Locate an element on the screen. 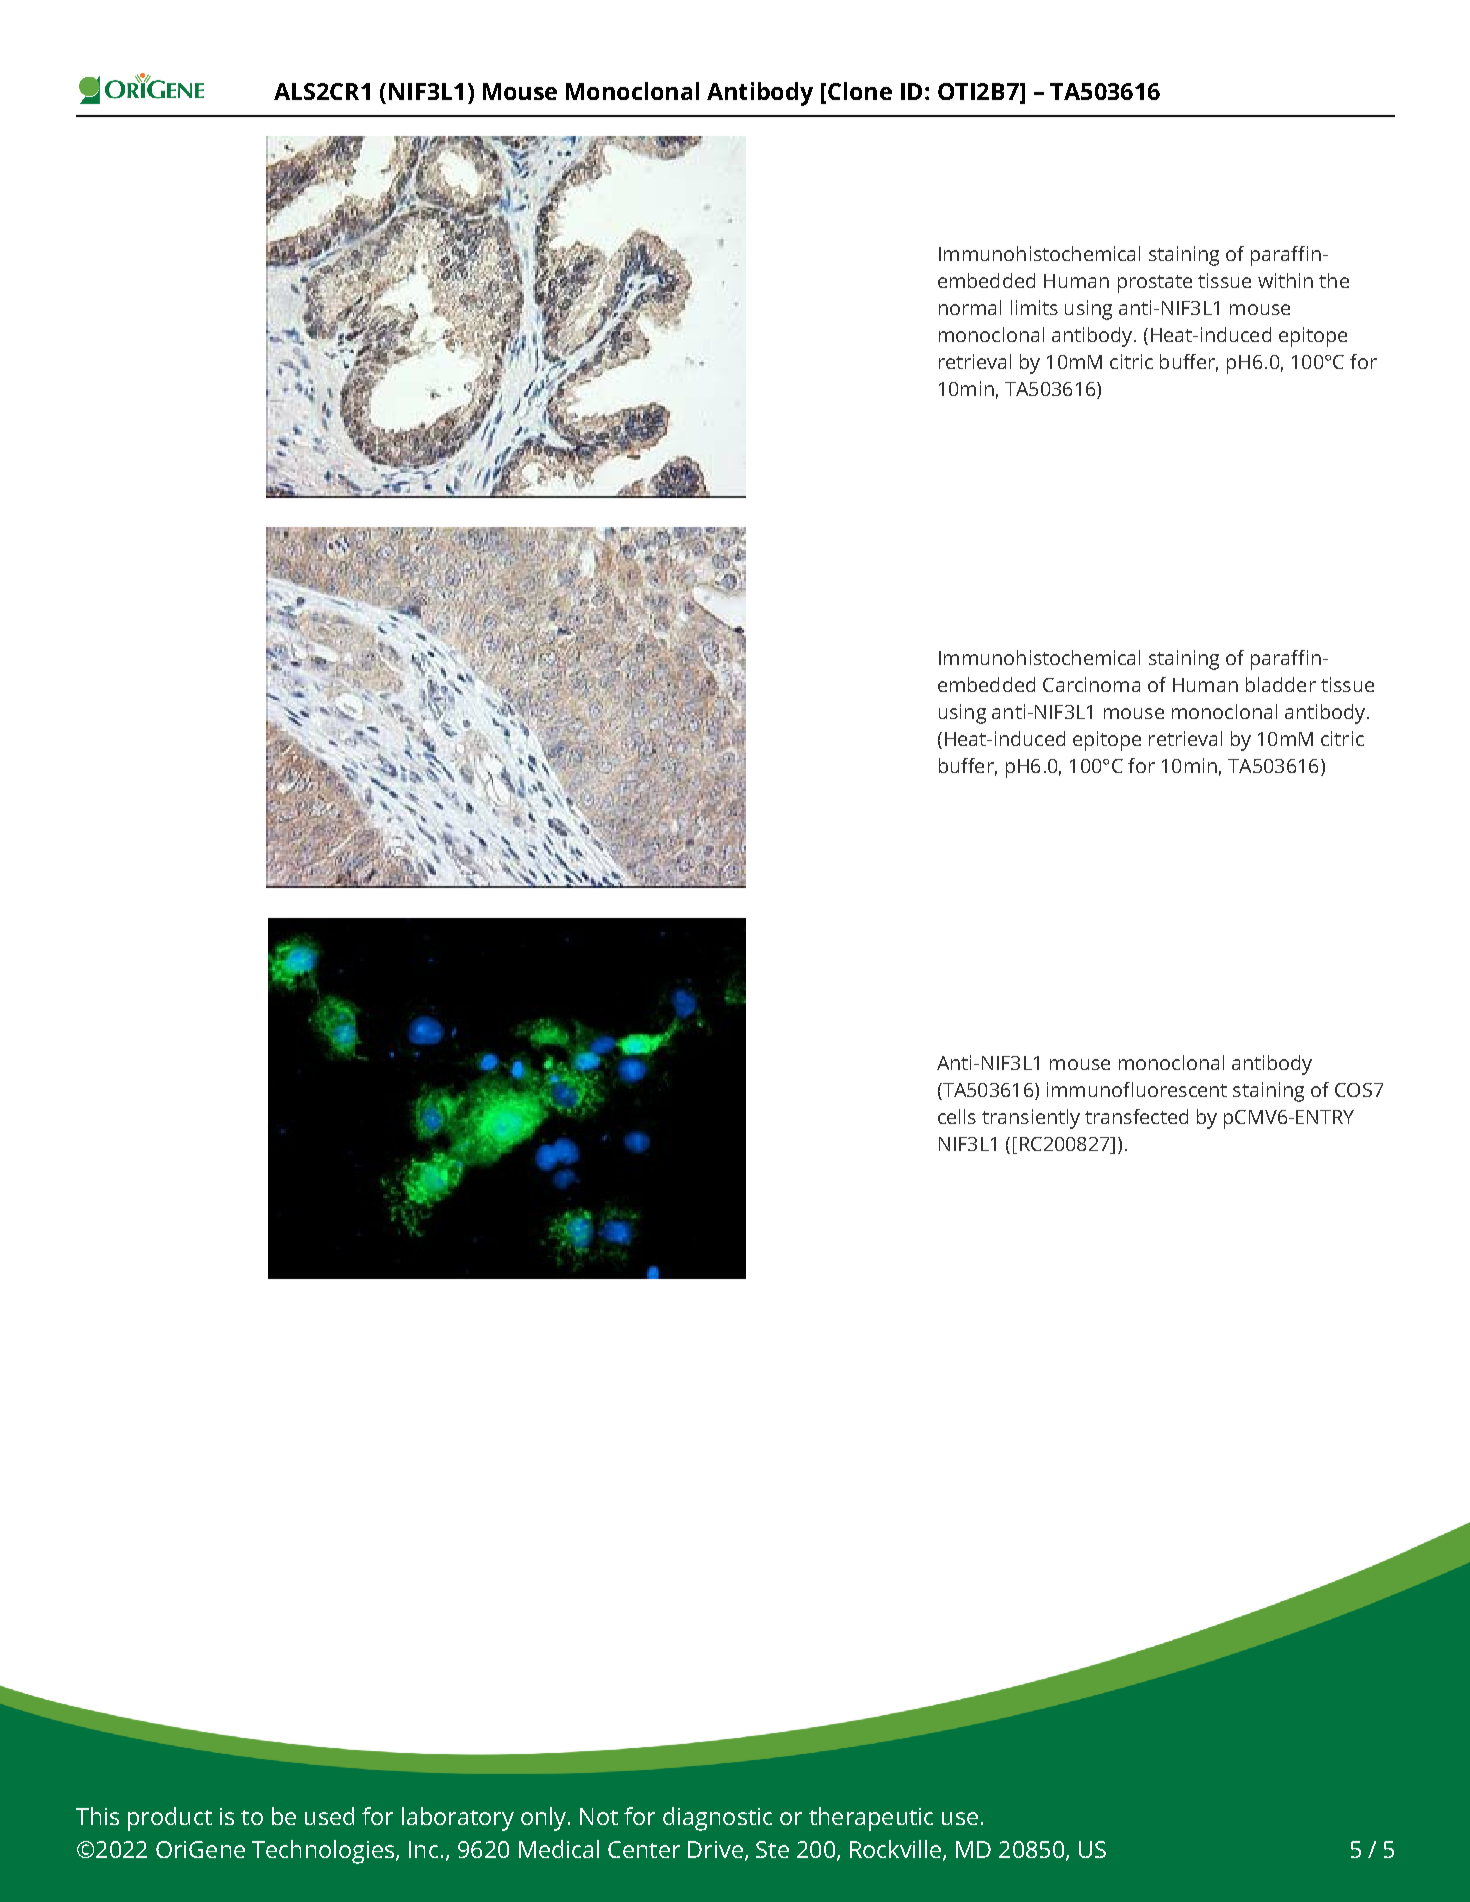 The image size is (1470, 1902). Clone is located at coordinates (860, 91).
